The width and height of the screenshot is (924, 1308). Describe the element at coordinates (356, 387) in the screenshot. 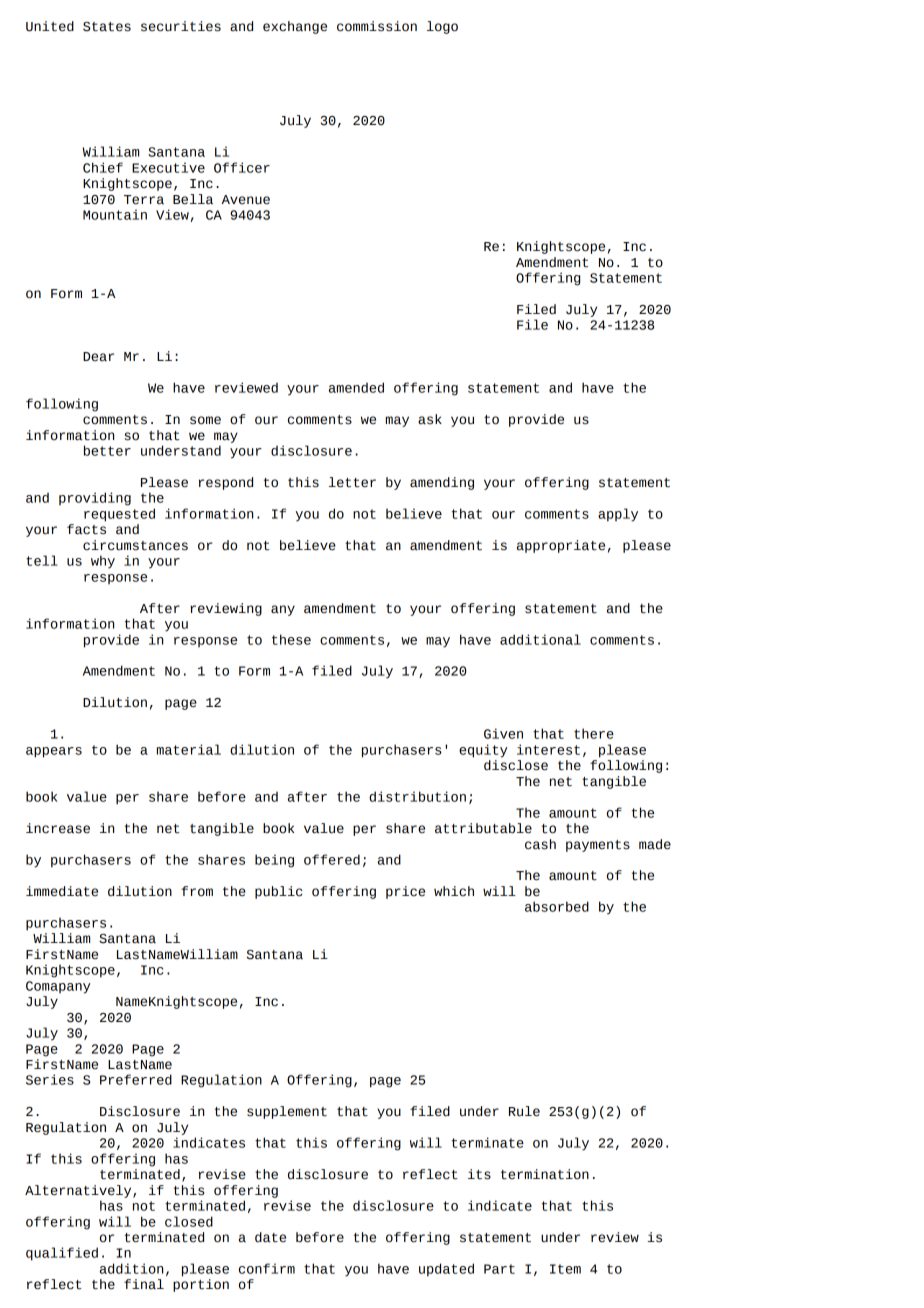

I see `amended` at that location.
